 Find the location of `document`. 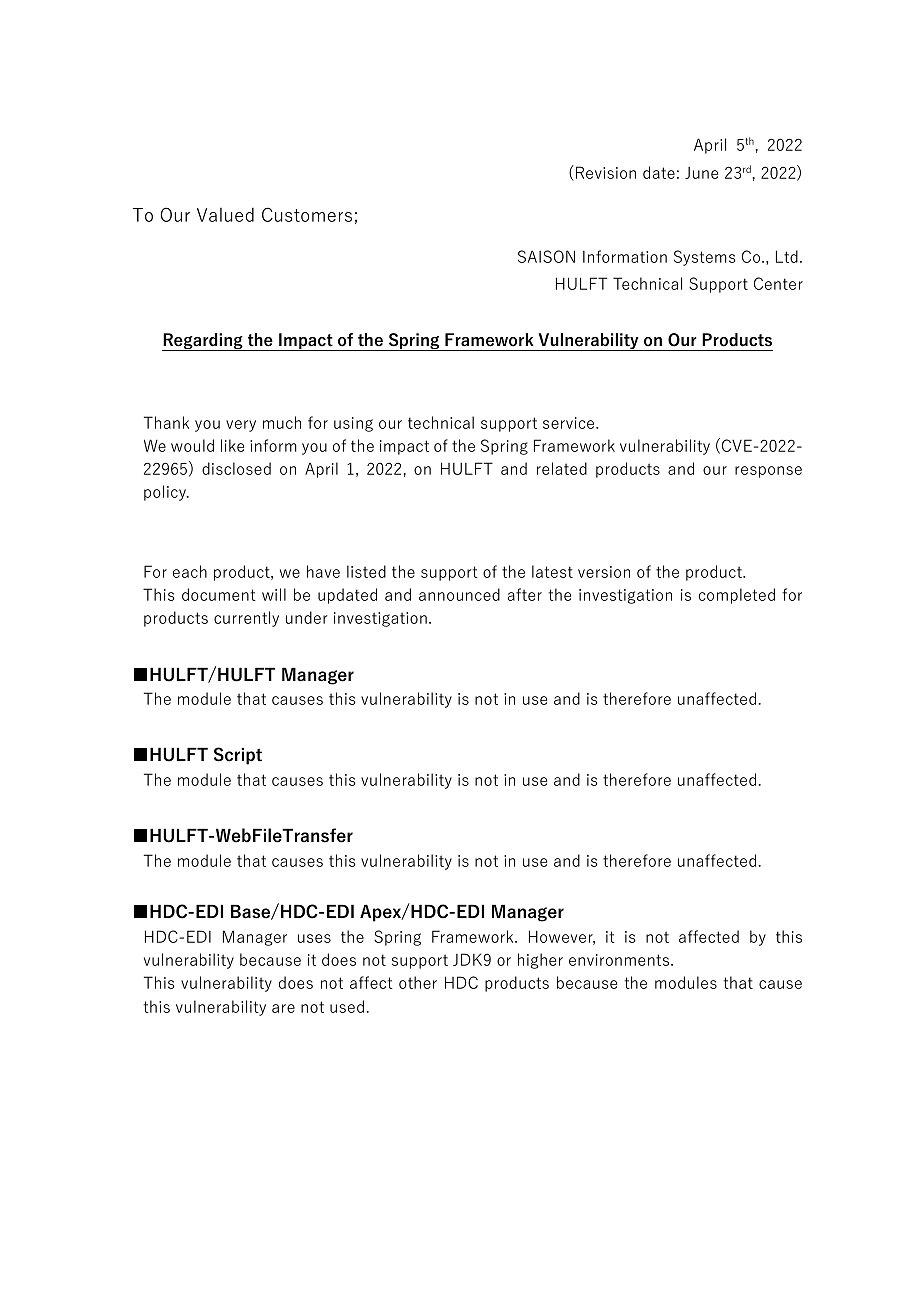

document is located at coordinates (219, 594).
